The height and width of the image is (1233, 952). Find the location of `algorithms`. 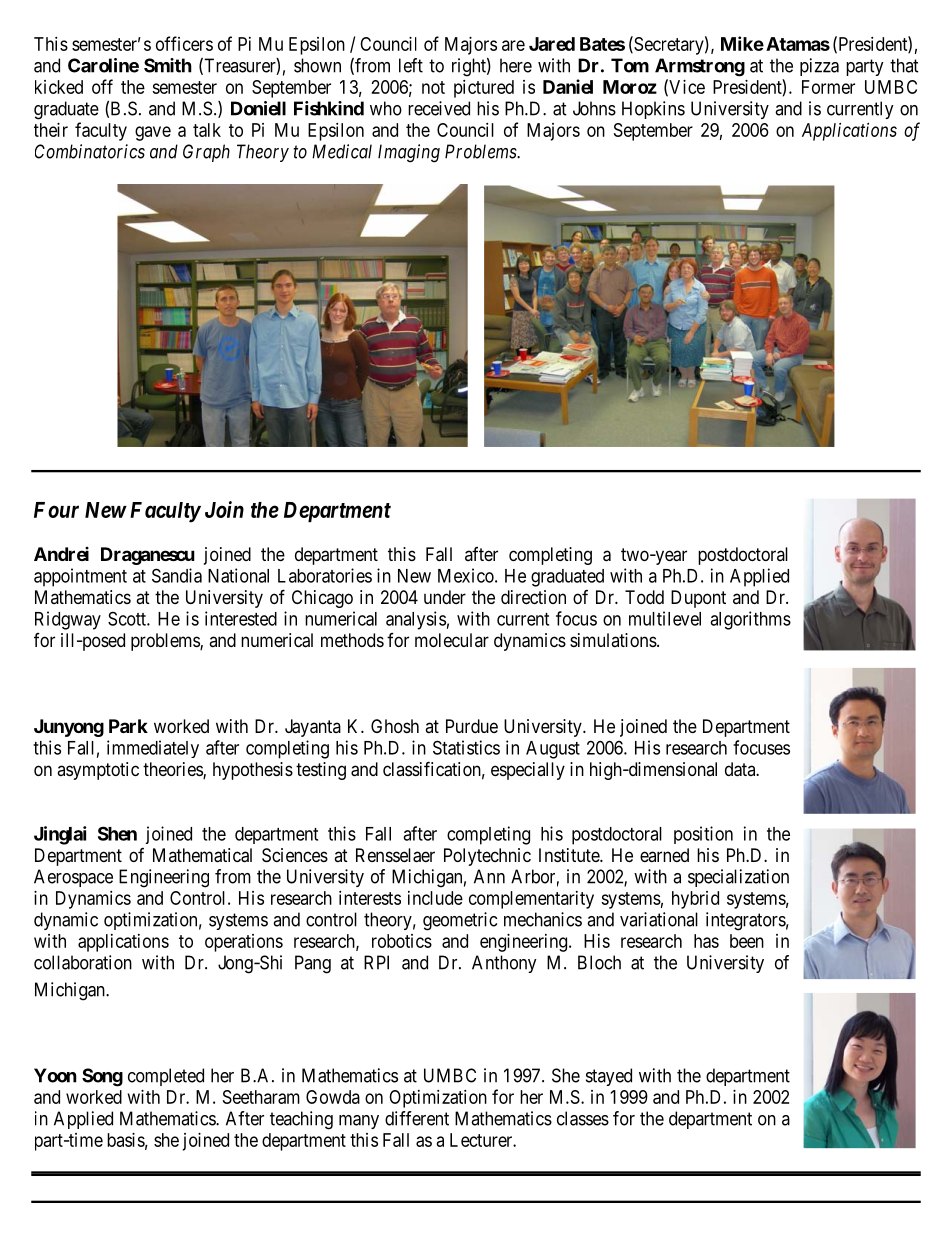

algorithms is located at coordinates (750, 620).
